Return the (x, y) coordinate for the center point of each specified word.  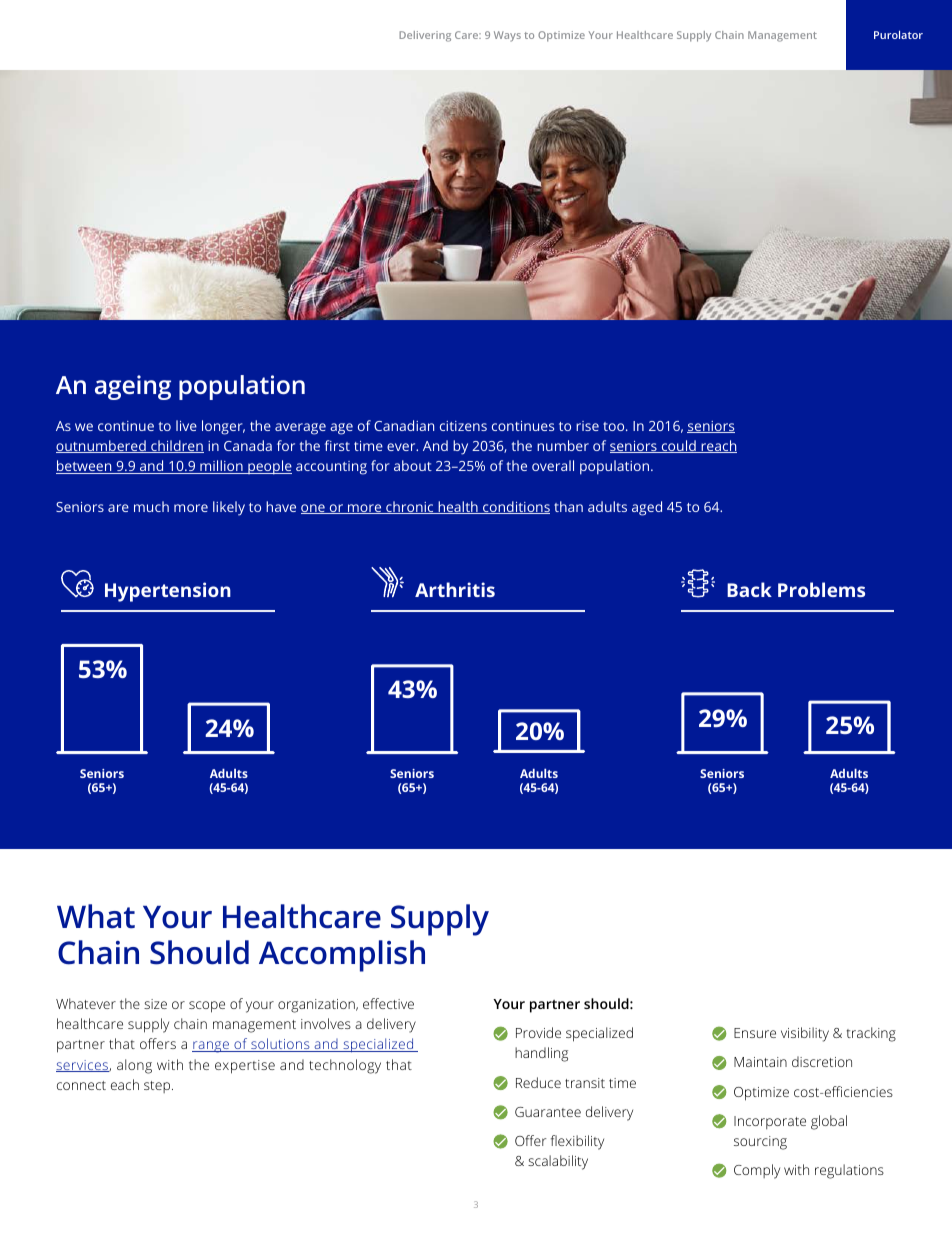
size (155, 1004)
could (678, 446)
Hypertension (168, 592)
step (158, 1087)
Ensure (755, 1033)
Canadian (404, 425)
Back (749, 589)
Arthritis (455, 589)
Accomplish (342, 956)
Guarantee (548, 1112)
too (615, 426)
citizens (463, 426)
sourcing (760, 1143)
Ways (507, 36)
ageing (133, 387)
